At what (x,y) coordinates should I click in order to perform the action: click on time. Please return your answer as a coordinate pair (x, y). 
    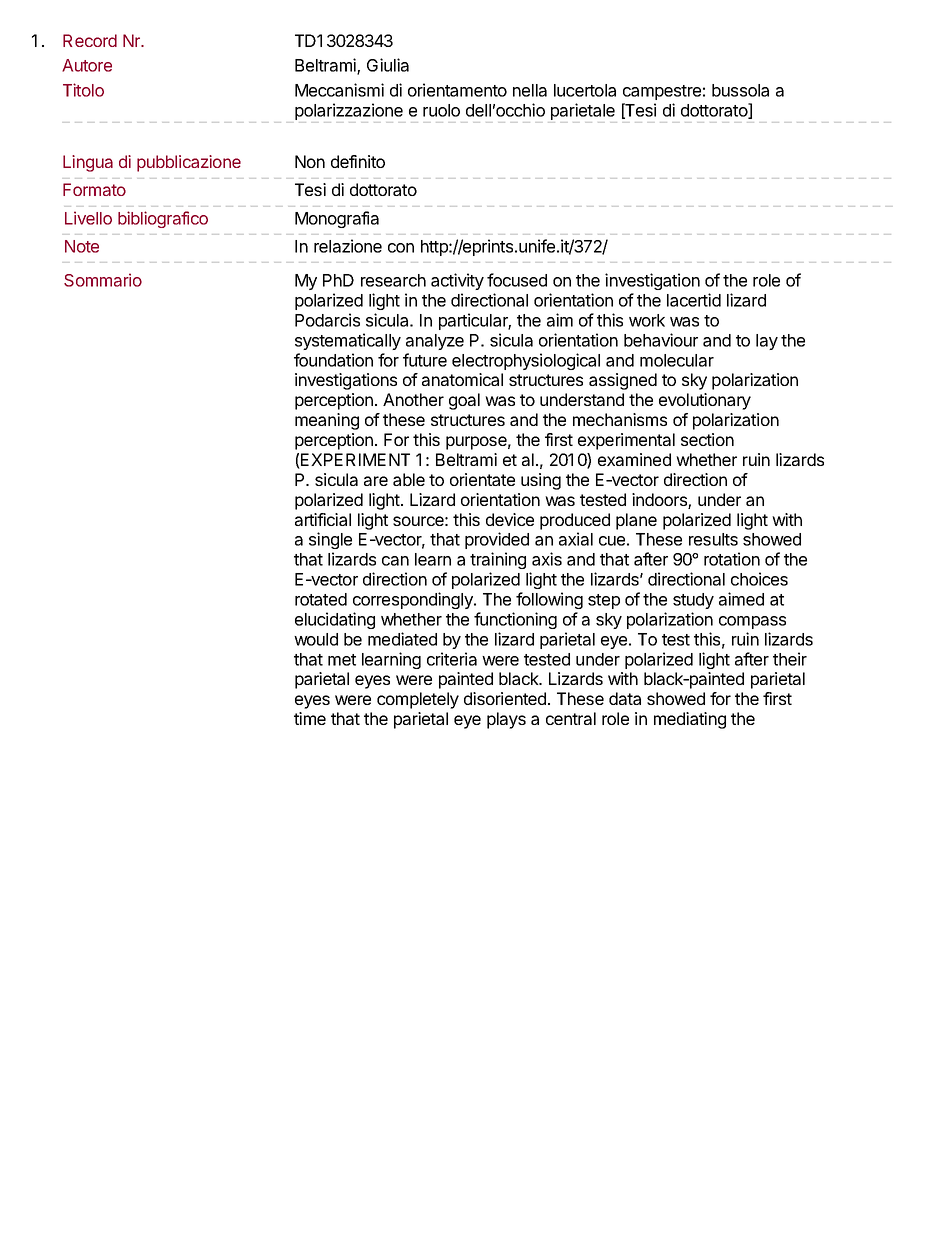
    Looking at the image, I should click on (310, 718).
